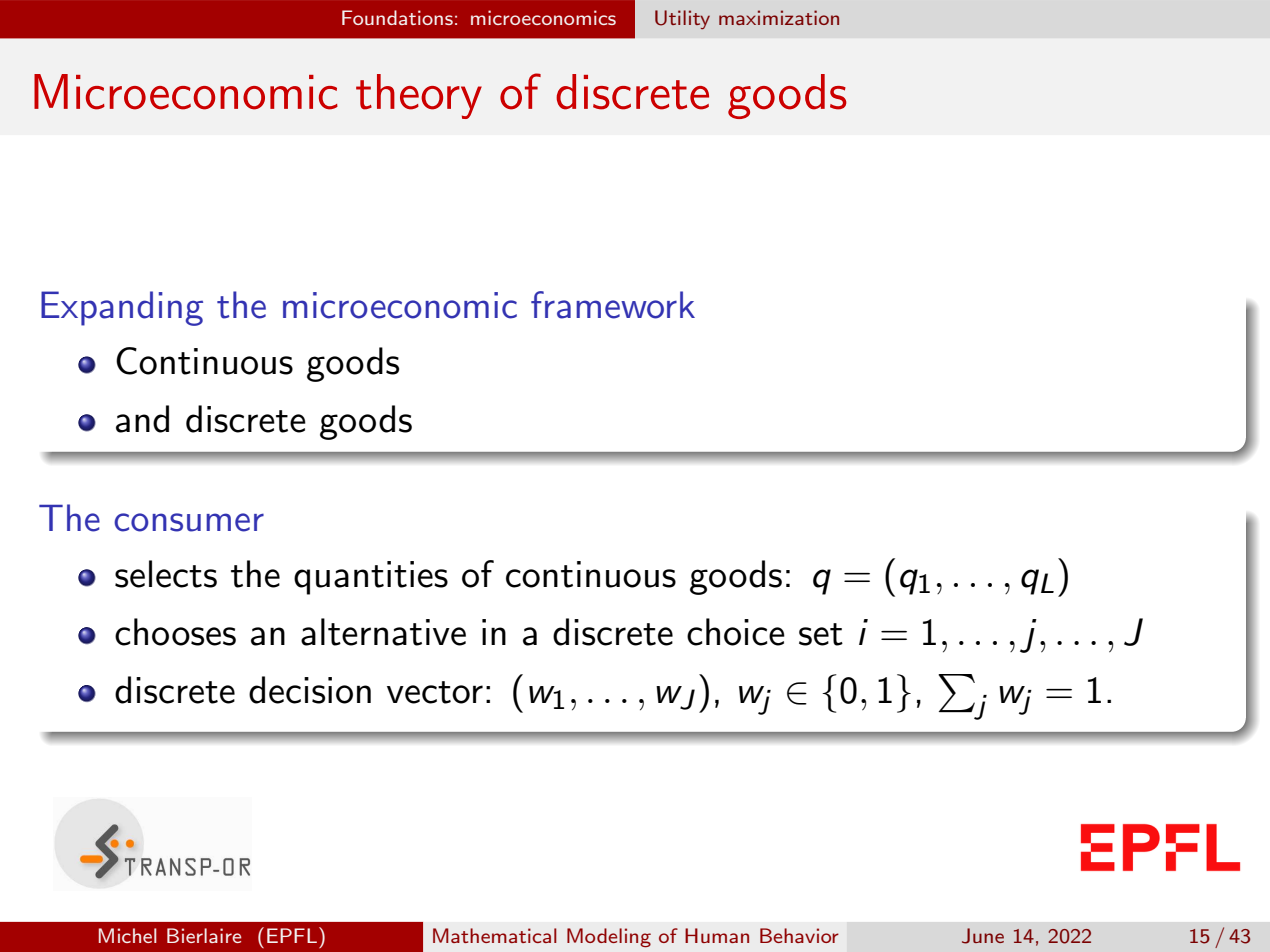 Image resolution: width=1270 pixels, height=952 pixels. What do you see at coordinates (371, 578) in the document?
I see `quantities` at bounding box center [371, 578].
